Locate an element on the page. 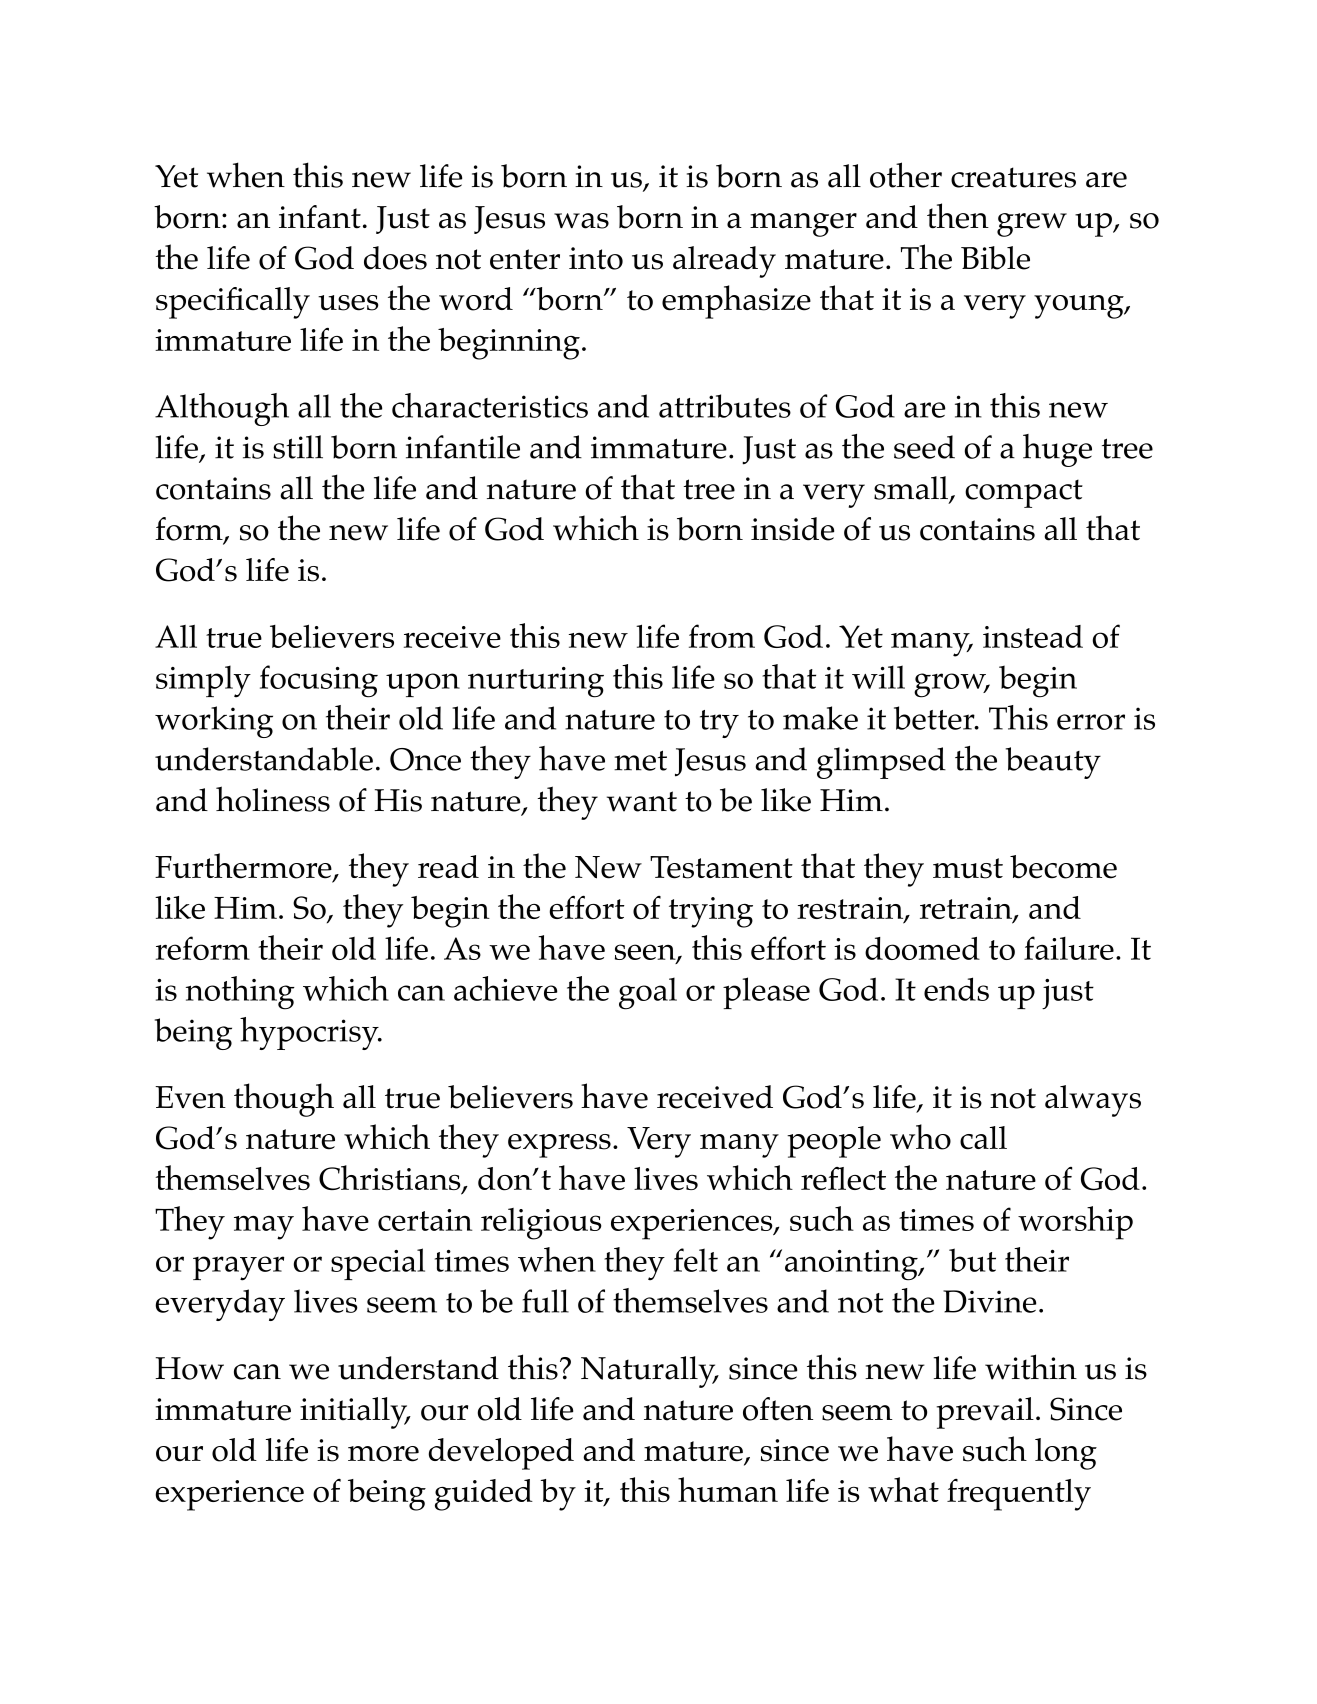 This document has height=1704, width=1317. then is located at coordinates (958, 216).
